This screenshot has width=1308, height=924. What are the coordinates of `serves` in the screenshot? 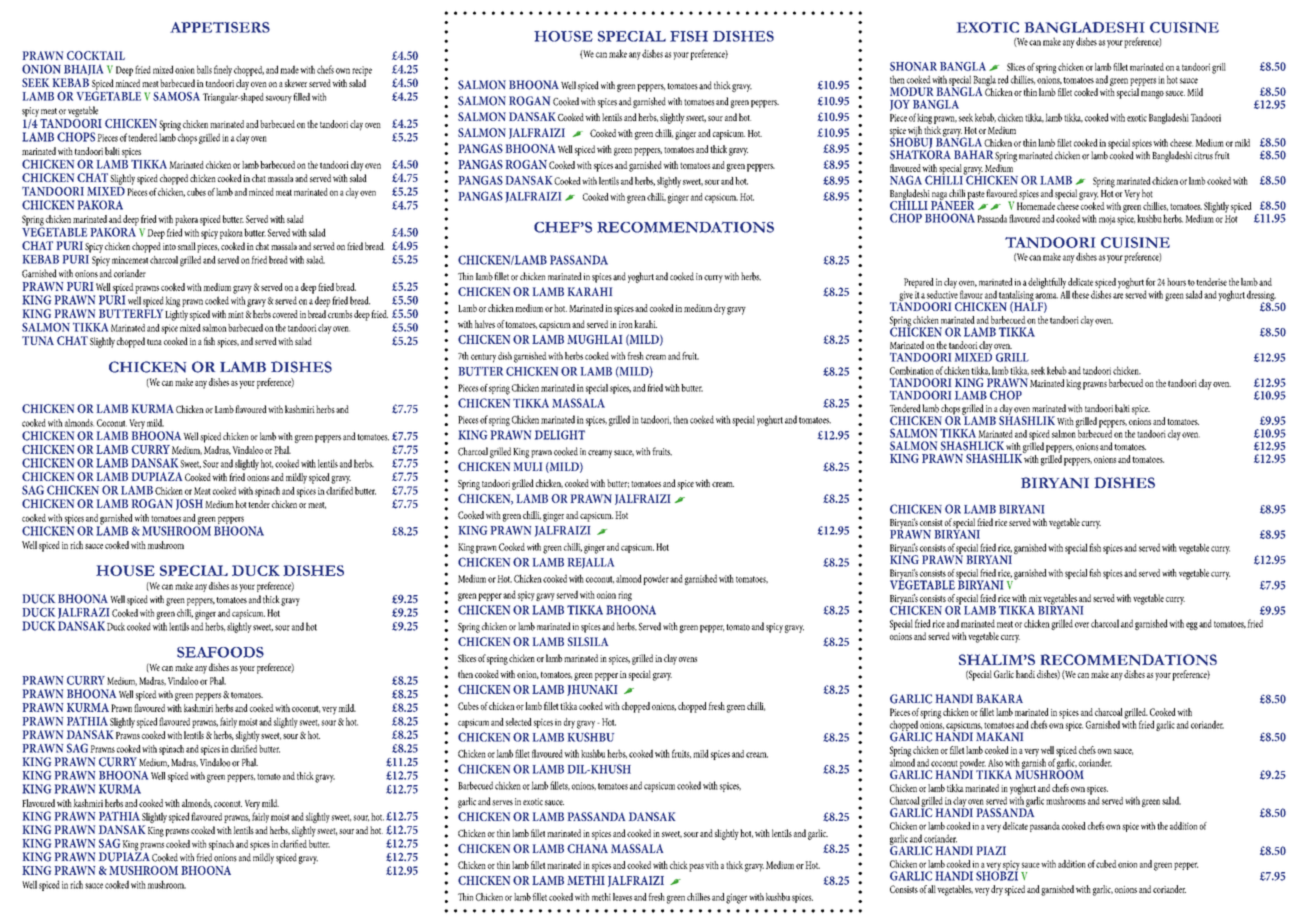 It's located at (502, 803).
